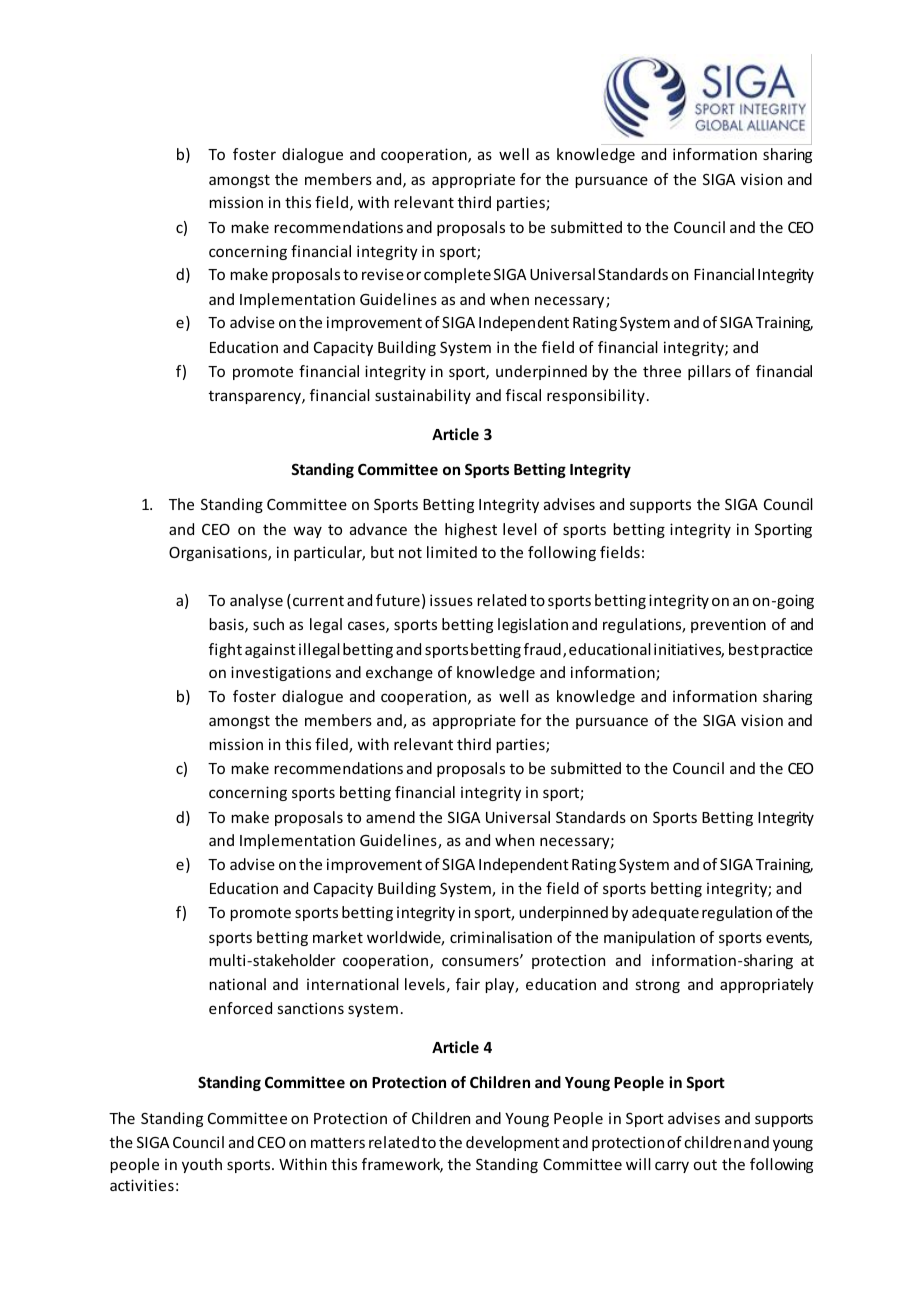 Image resolution: width=924 pixels, height=1308 pixels. What do you see at coordinates (672, 1167) in the page?
I see `carry` at bounding box center [672, 1167].
